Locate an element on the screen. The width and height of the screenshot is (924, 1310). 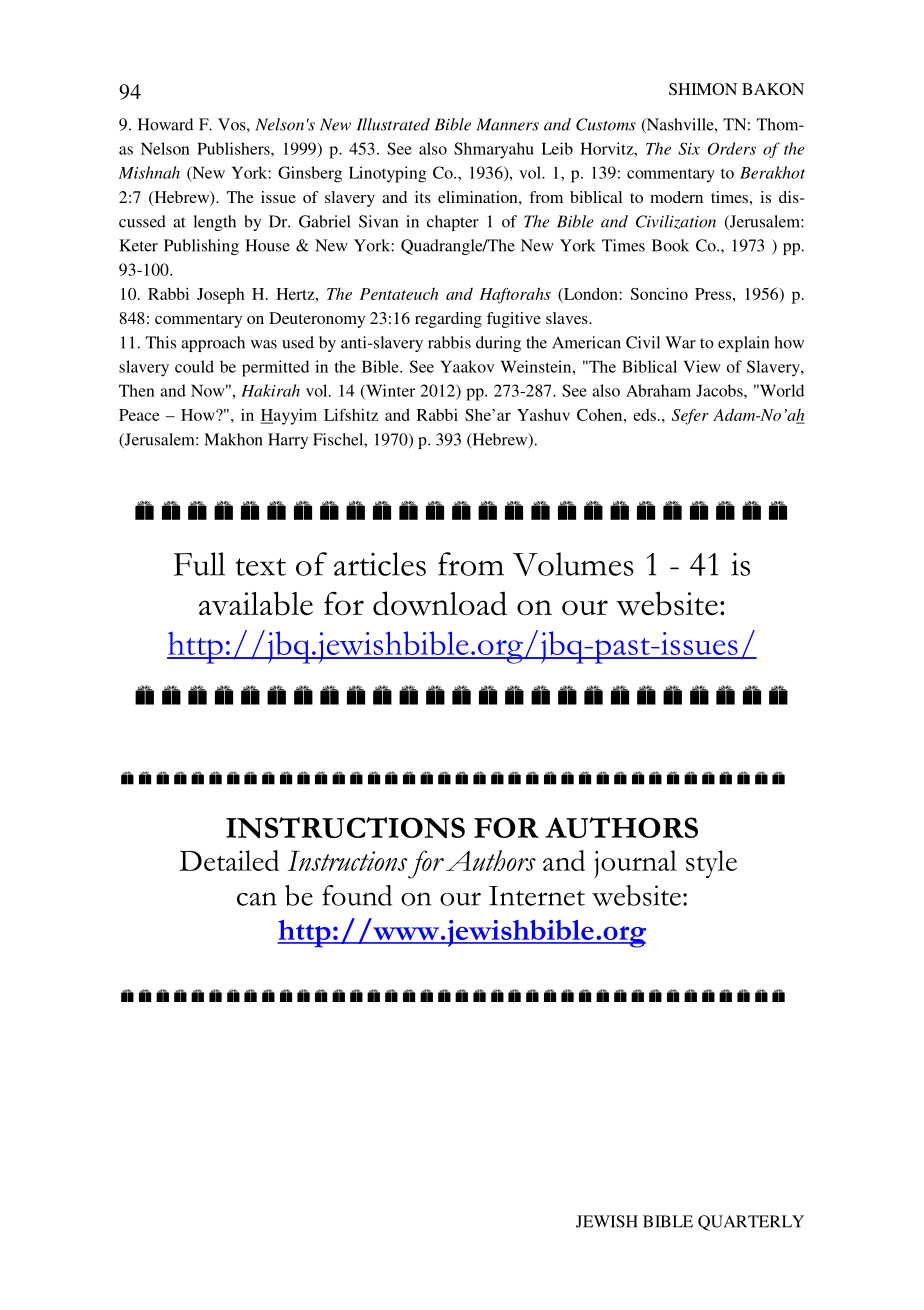
Publishers is located at coordinates (234, 148).
